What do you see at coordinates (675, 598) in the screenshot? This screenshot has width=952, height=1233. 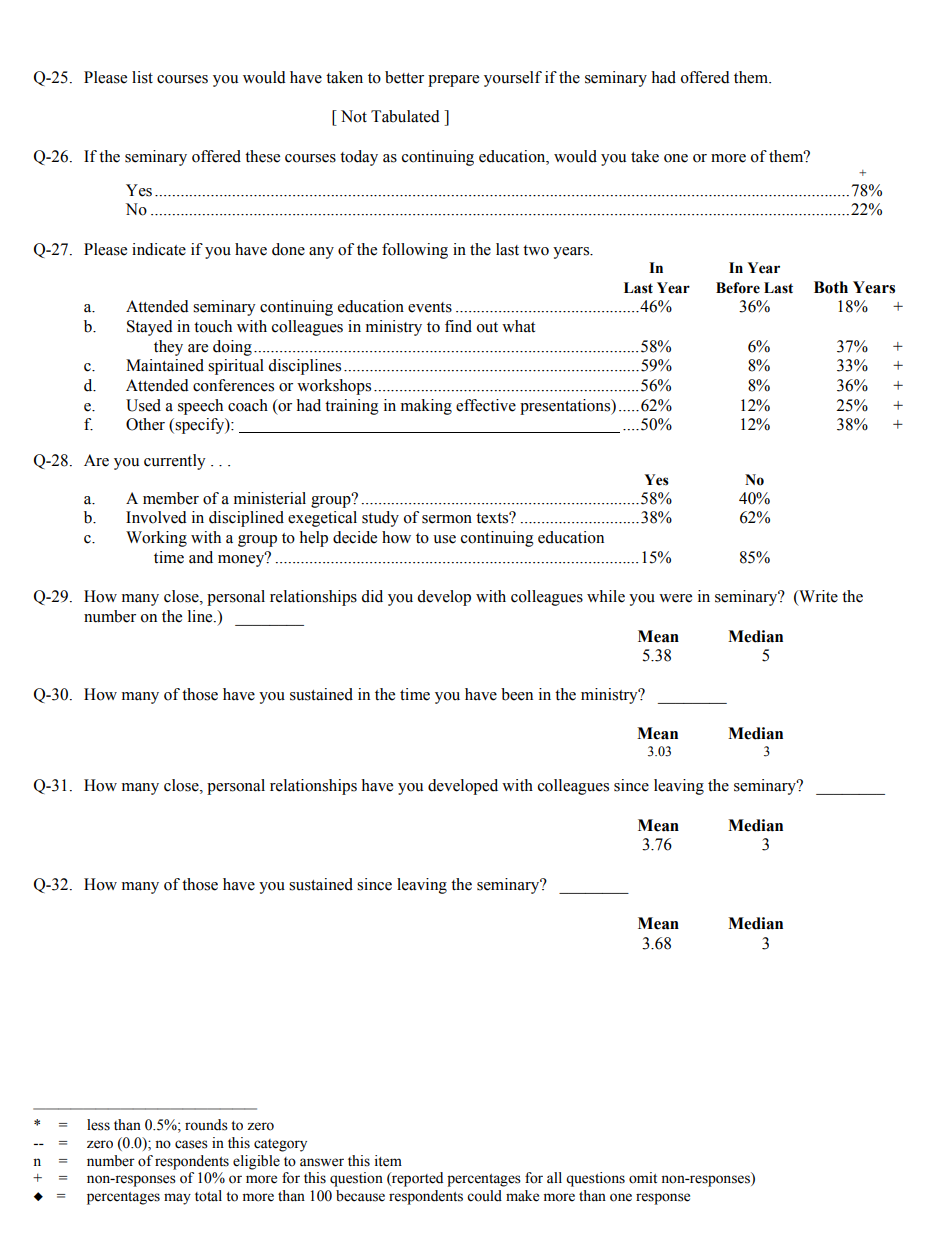 I see `were` at bounding box center [675, 598].
